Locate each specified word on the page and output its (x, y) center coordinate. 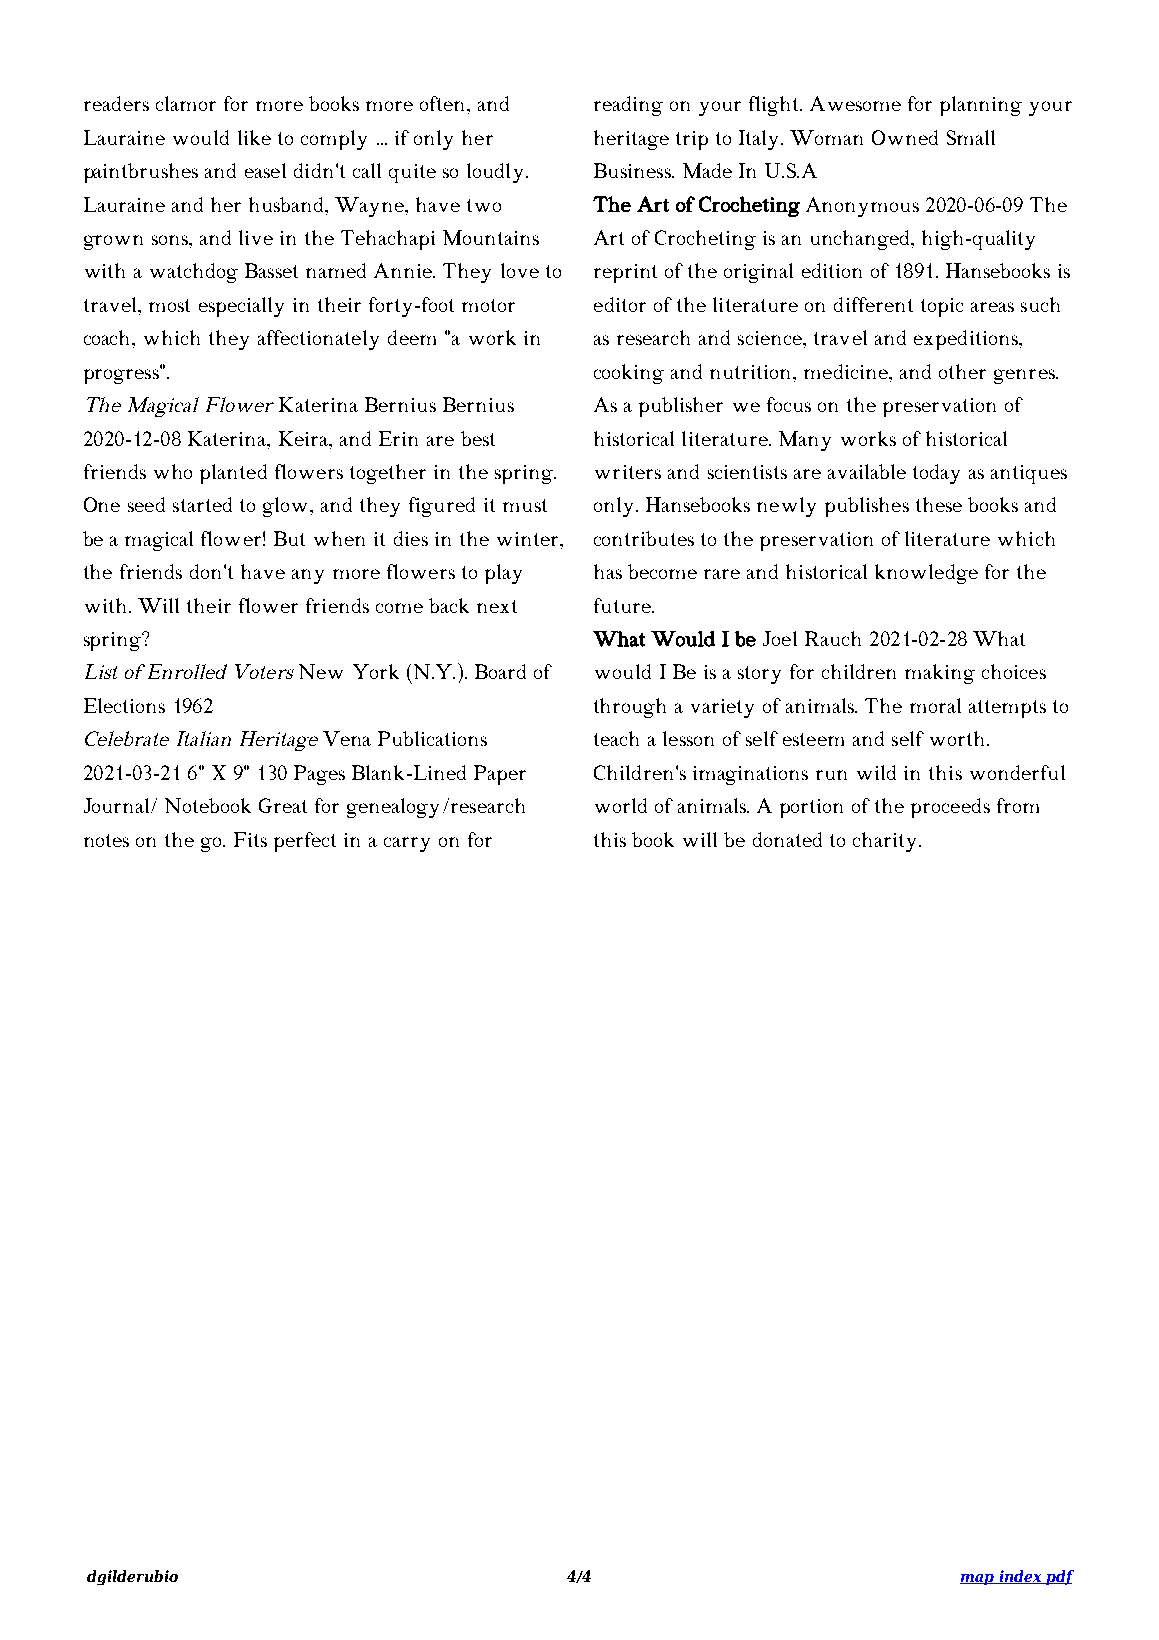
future (623, 605)
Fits (250, 839)
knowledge (926, 574)
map (978, 1579)
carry (407, 844)
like (254, 137)
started (202, 504)
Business (633, 170)
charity (886, 842)
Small (971, 137)
